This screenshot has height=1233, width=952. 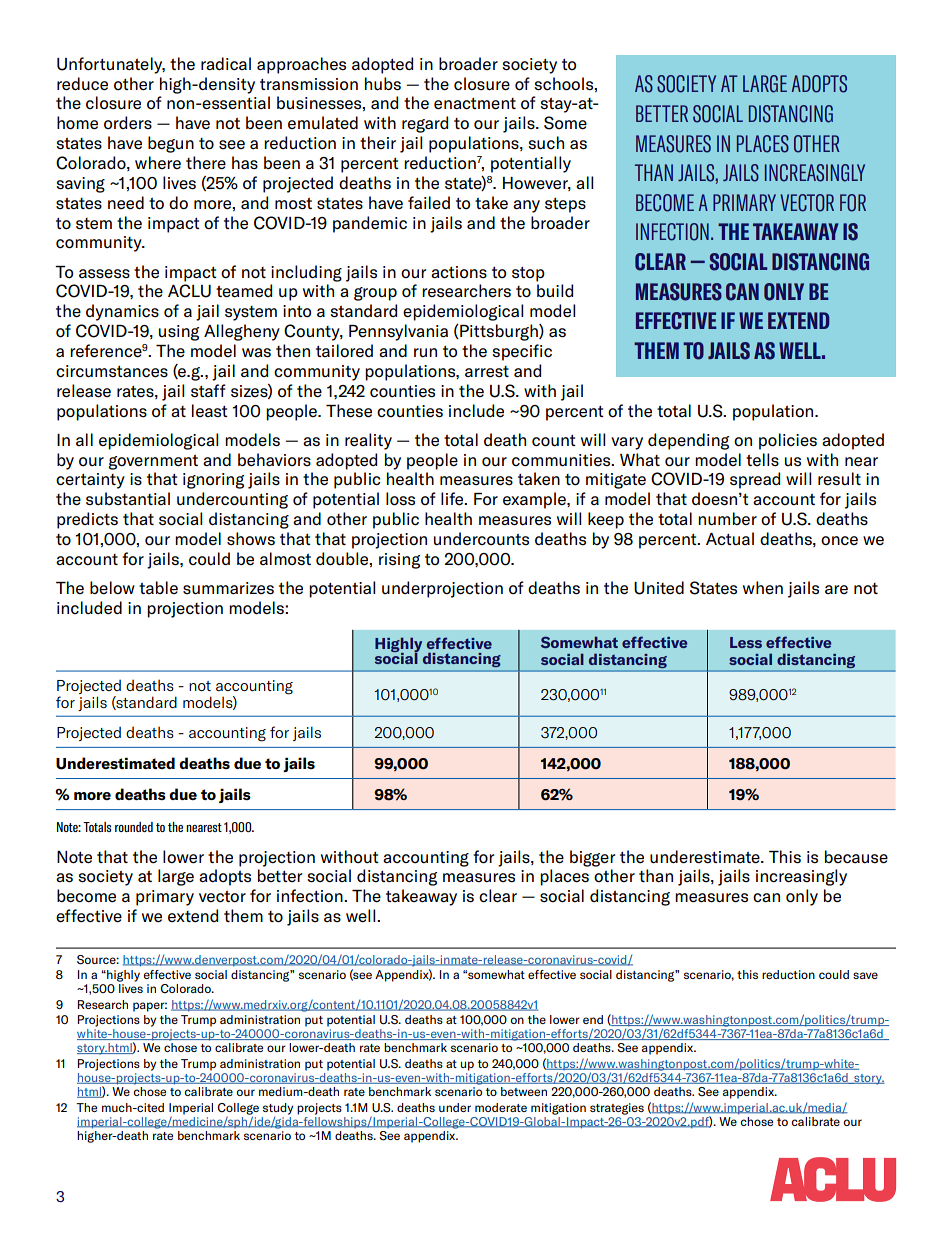 What do you see at coordinates (278, 1109) in the screenshot?
I see `study` at bounding box center [278, 1109].
